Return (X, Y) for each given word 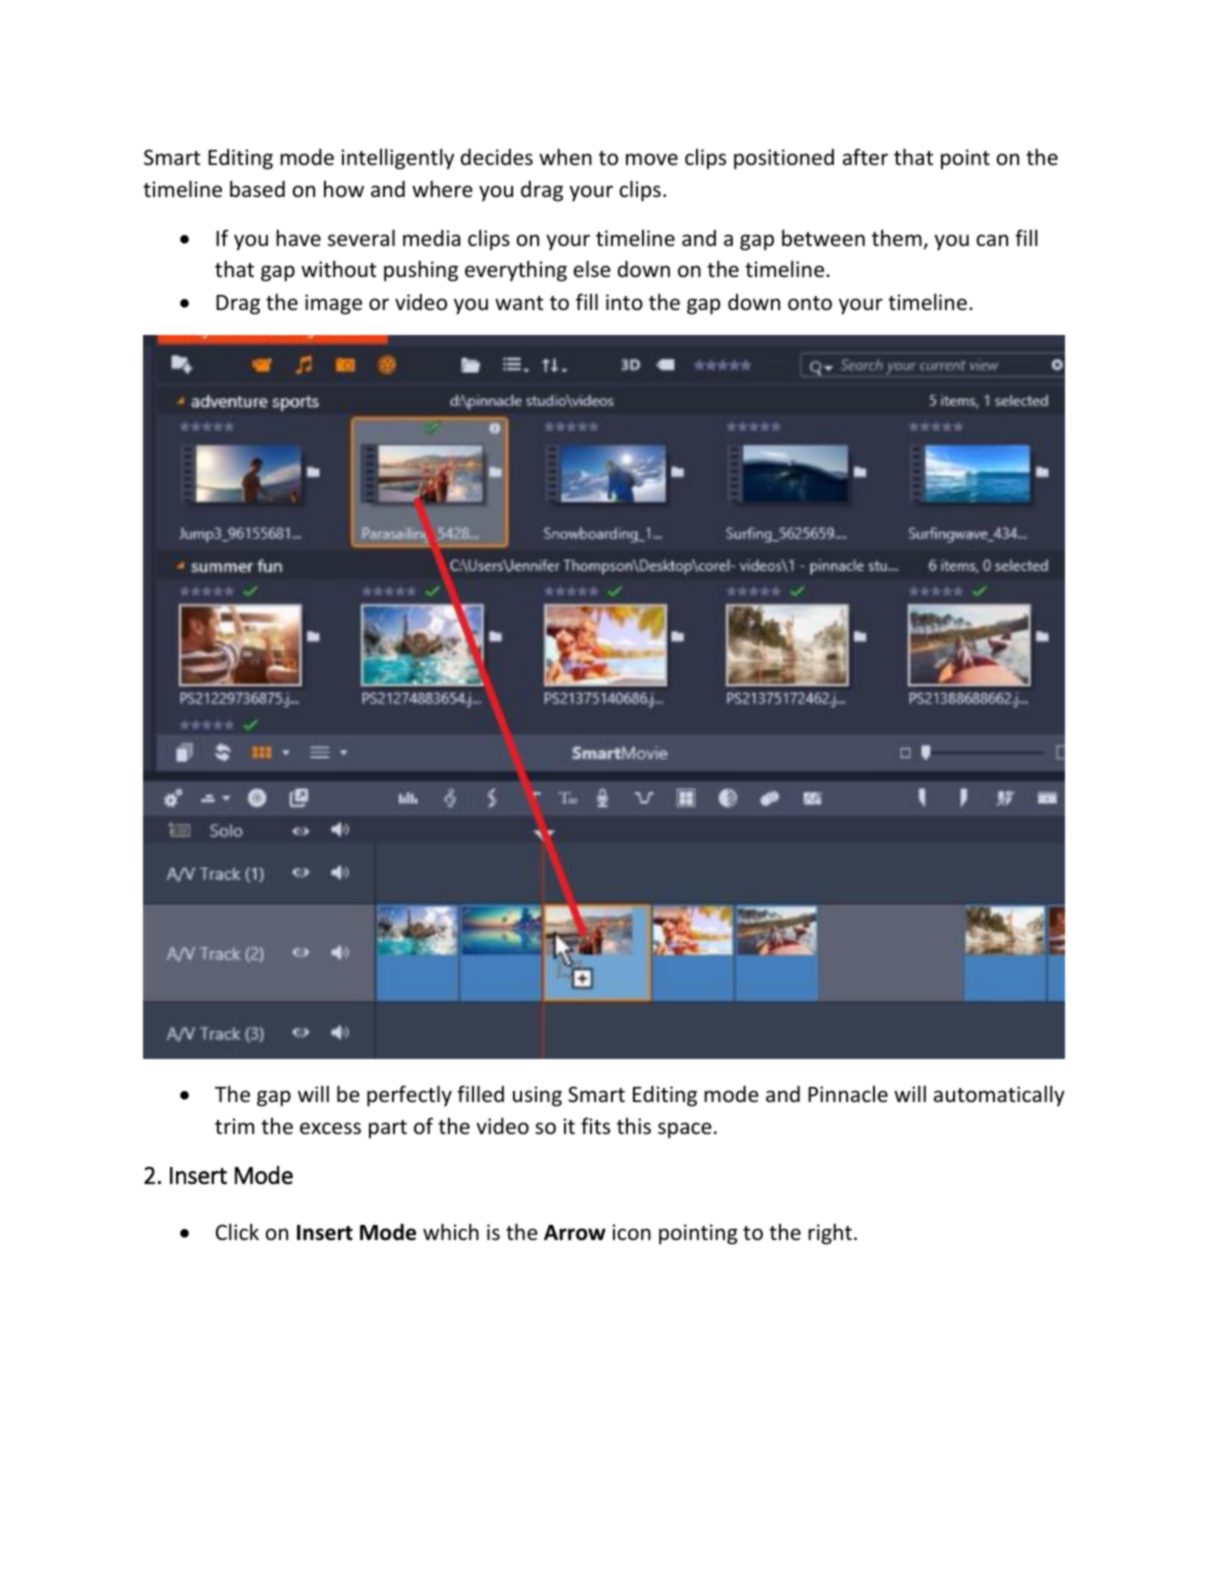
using (537, 1096)
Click (237, 1231)
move (652, 159)
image (333, 304)
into (624, 302)
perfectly (409, 1096)
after (865, 157)
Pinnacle (848, 1094)
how (344, 189)
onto (810, 303)
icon (632, 1232)
